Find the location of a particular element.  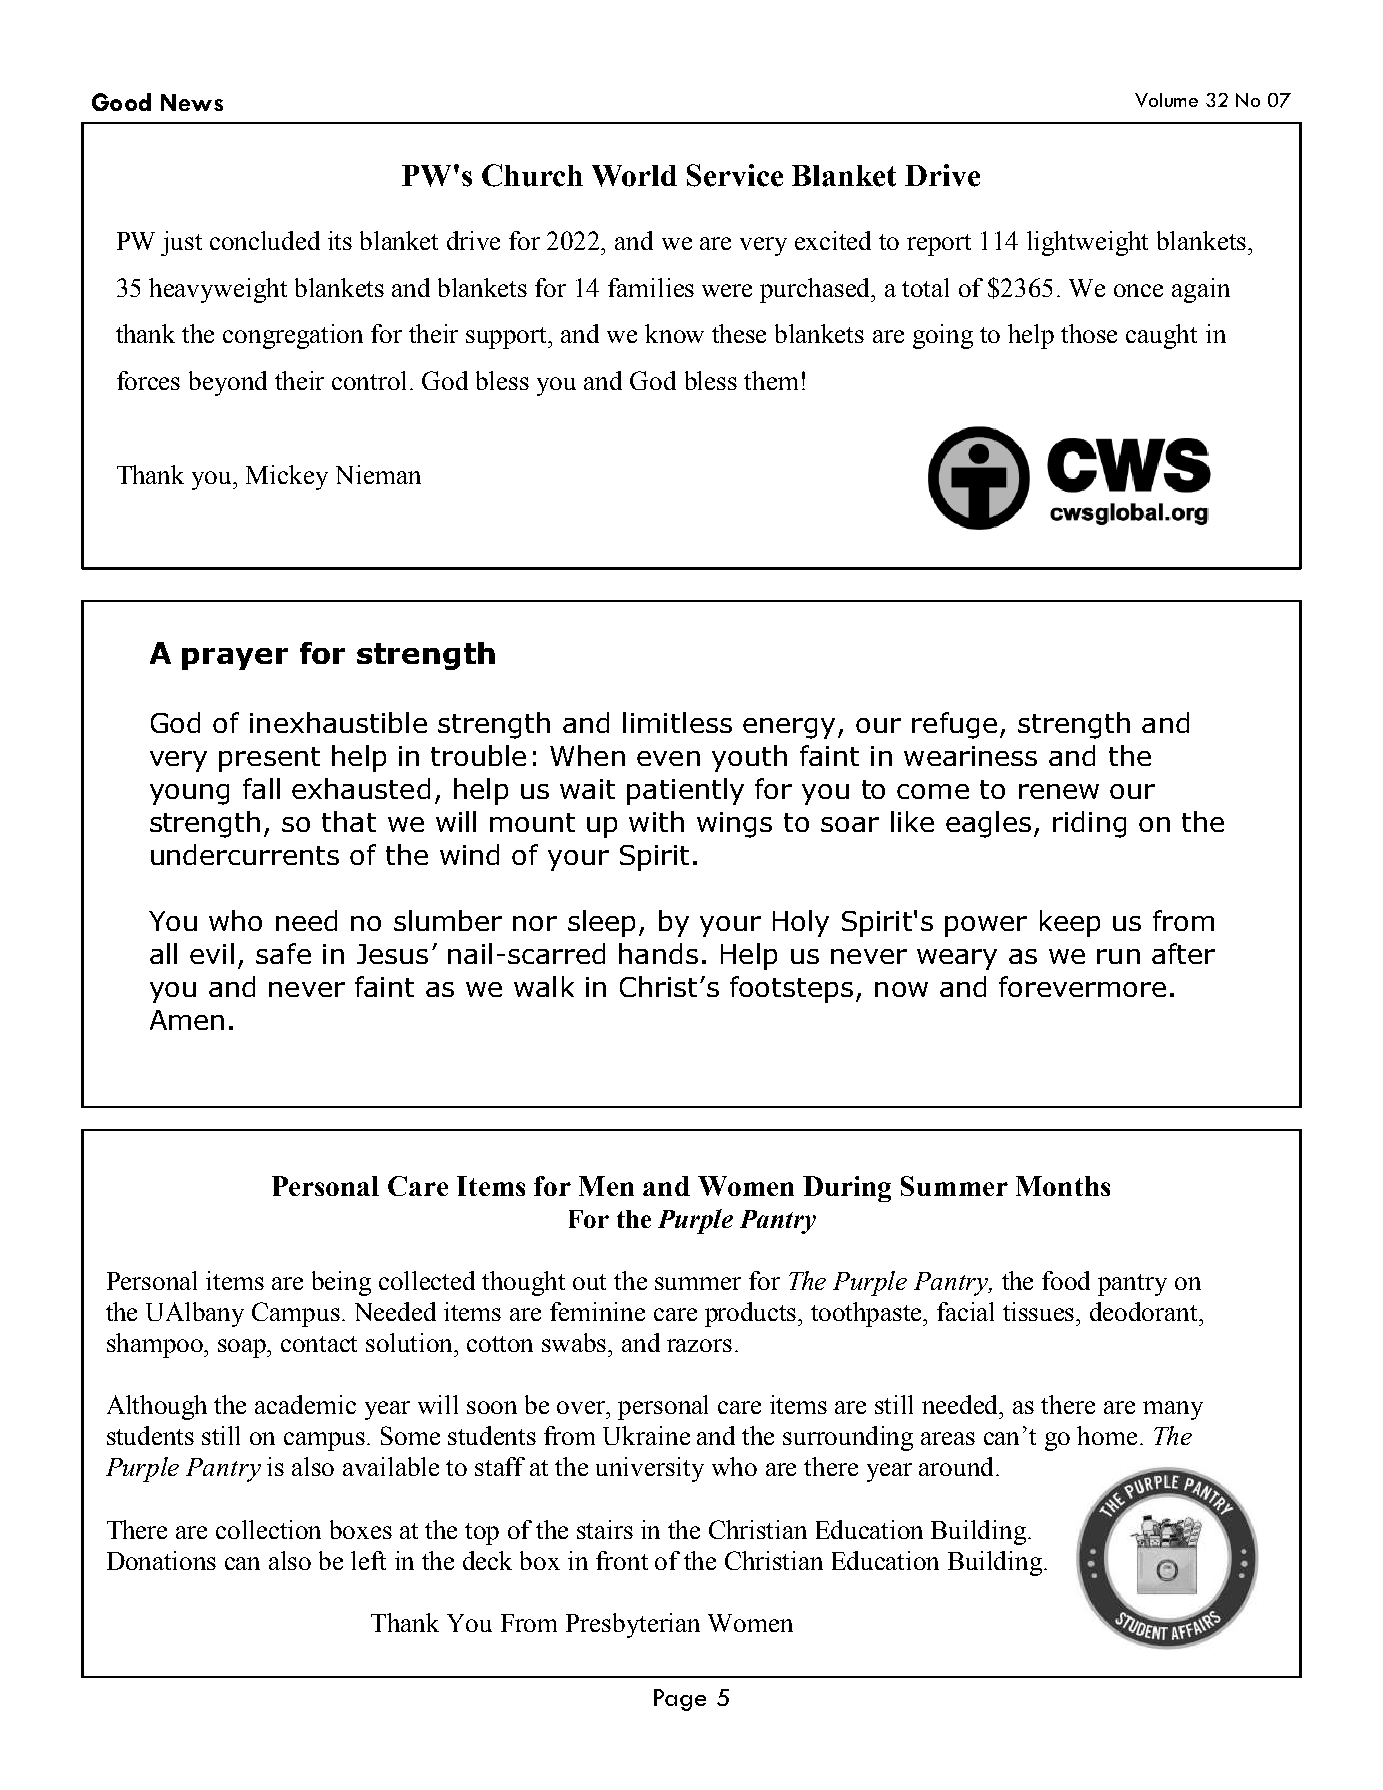

News is located at coordinates (192, 102).
